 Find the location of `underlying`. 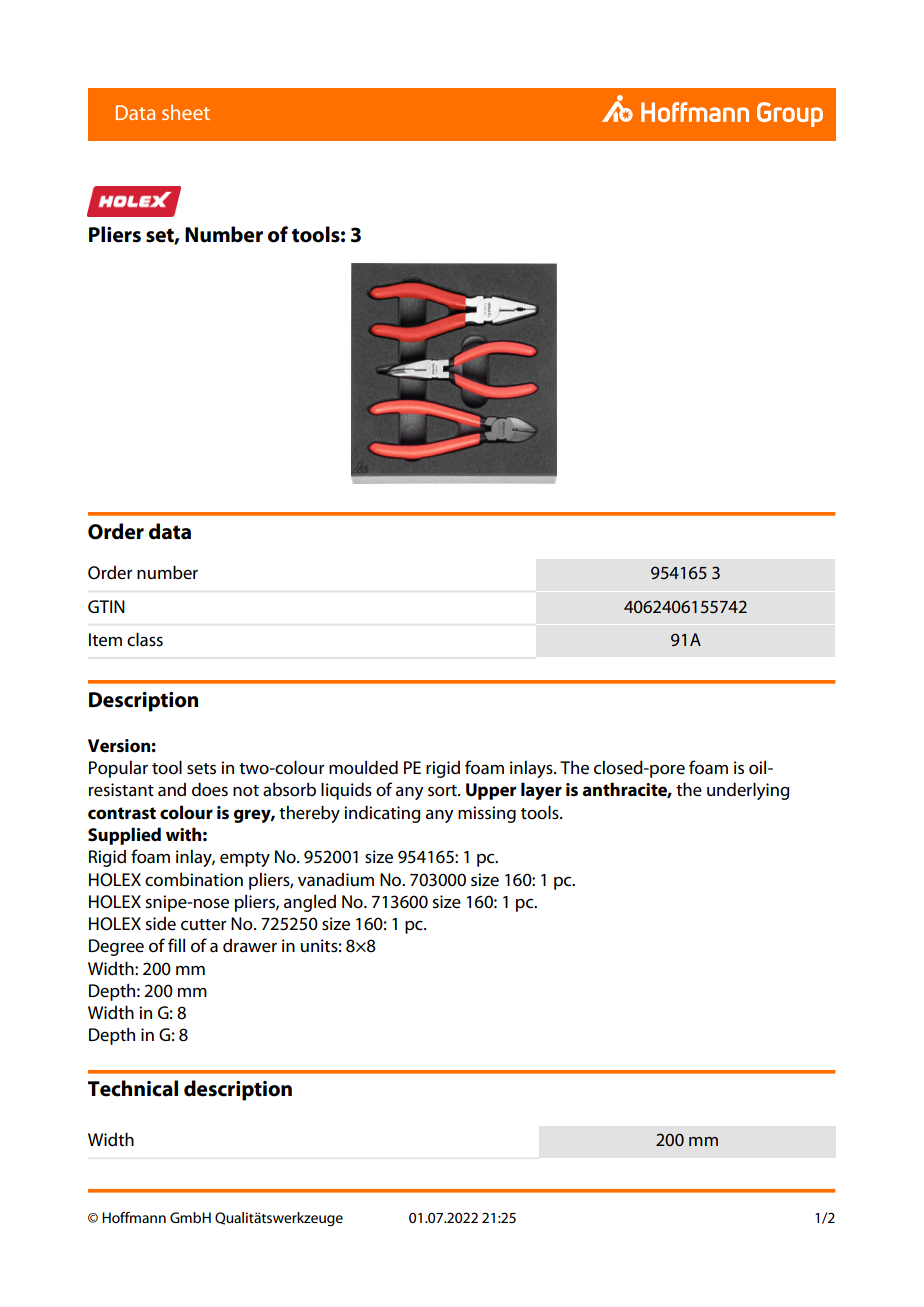

underlying is located at coordinates (748, 791).
